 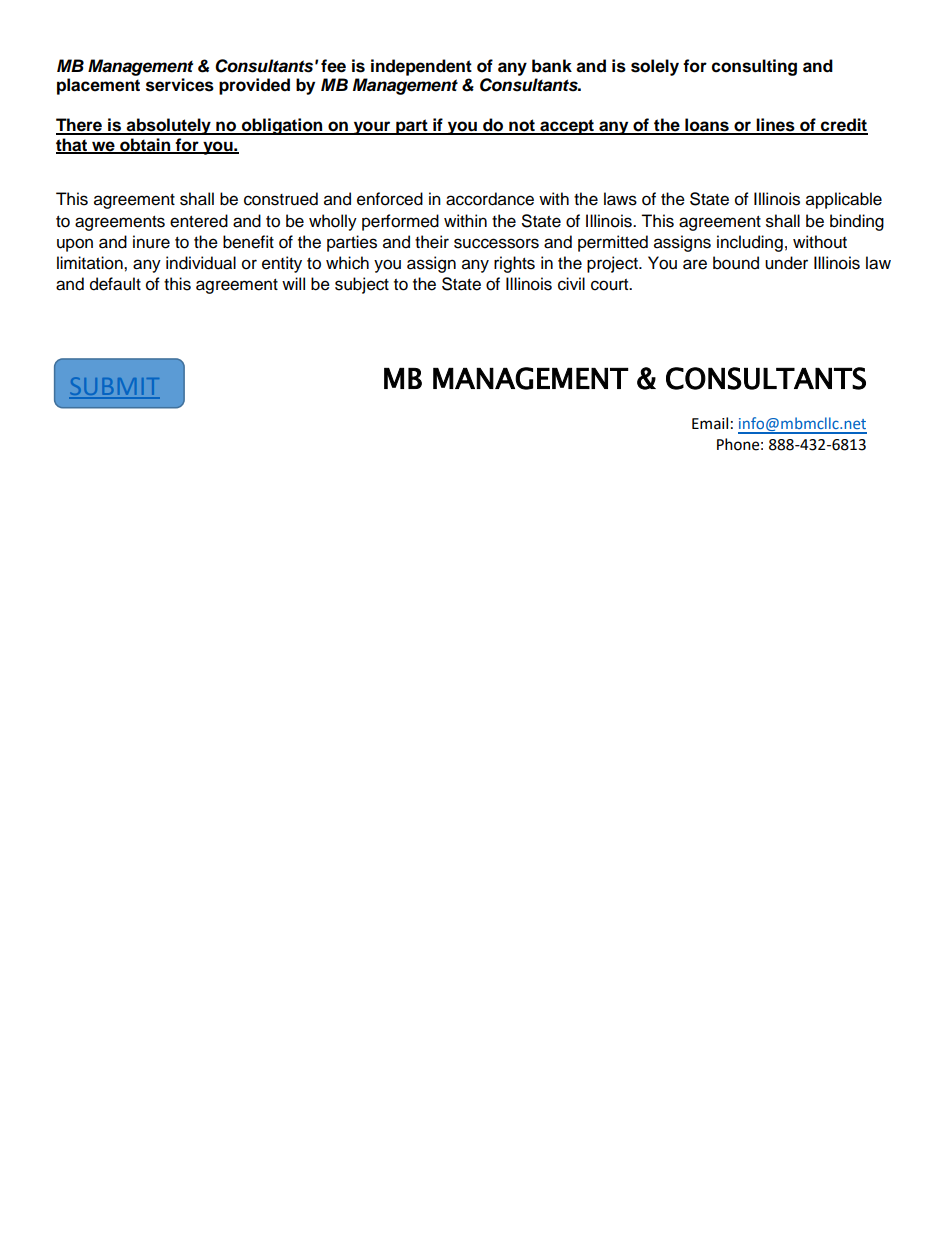 What do you see at coordinates (362, 285) in the image?
I see `subject` at bounding box center [362, 285].
